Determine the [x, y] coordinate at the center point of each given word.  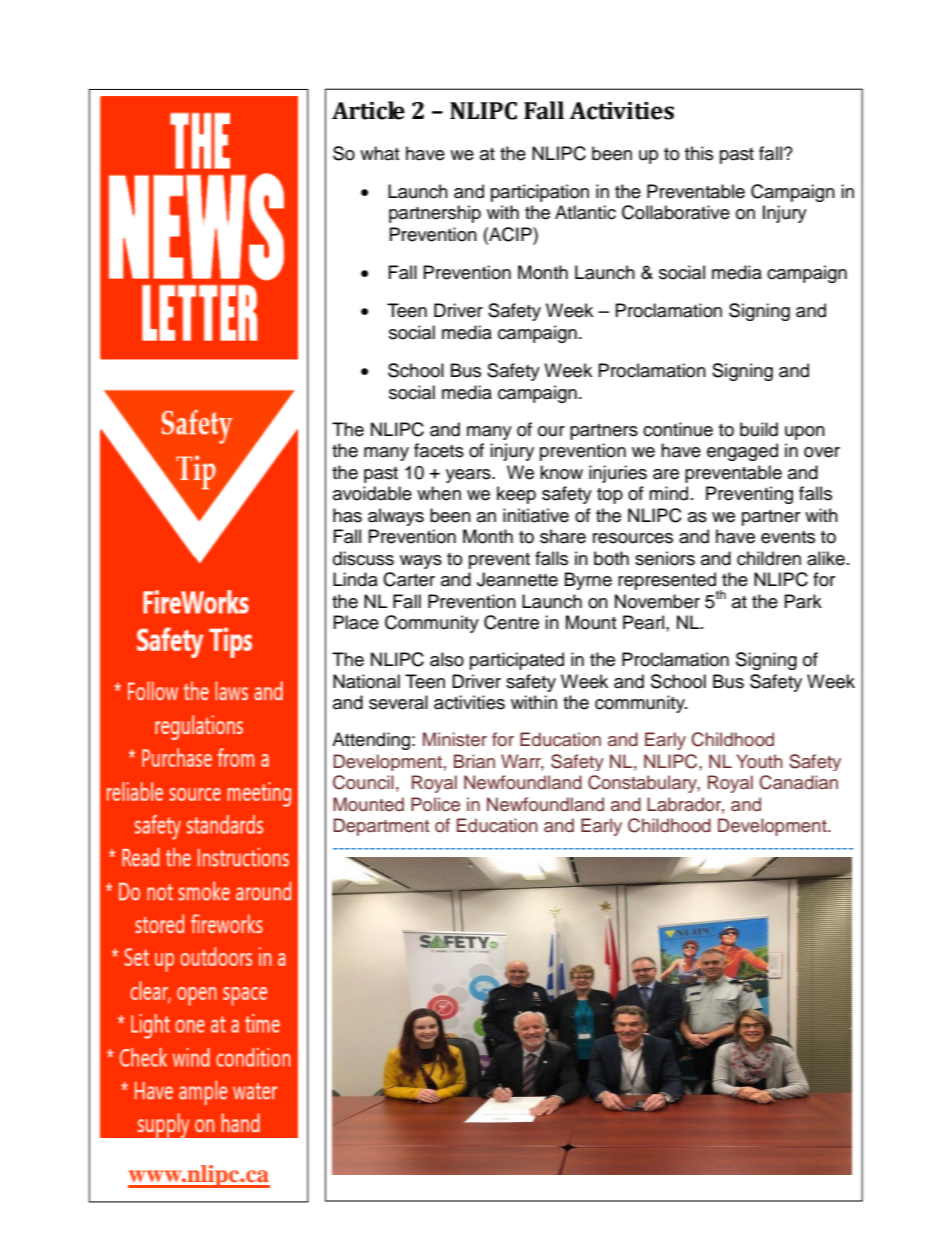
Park [803, 601]
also [447, 659]
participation [540, 193]
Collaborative [676, 212]
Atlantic [585, 212]
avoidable [372, 493]
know [561, 472]
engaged [742, 452]
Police [435, 804]
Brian [474, 761]
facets [439, 450]
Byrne [588, 581]
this [699, 153]
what [379, 153]
